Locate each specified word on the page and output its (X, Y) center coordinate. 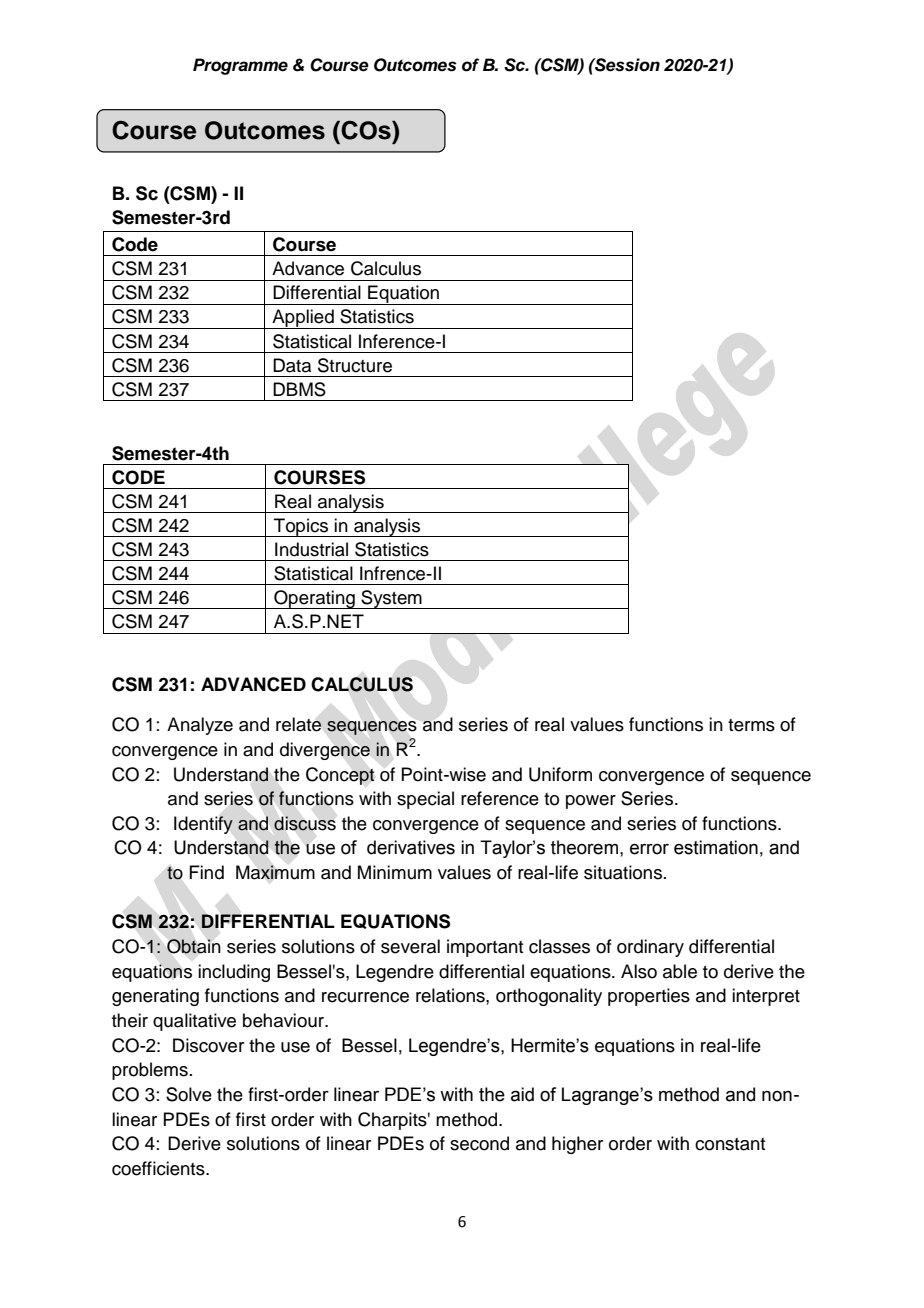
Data (292, 365)
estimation (716, 847)
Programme (240, 66)
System (391, 599)
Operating (314, 599)
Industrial (311, 549)
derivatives (411, 847)
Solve (189, 1094)
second (479, 1143)
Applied (303, 319)
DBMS (299, 389)
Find (206, 872)
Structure (355, 365)
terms (751, 725)
